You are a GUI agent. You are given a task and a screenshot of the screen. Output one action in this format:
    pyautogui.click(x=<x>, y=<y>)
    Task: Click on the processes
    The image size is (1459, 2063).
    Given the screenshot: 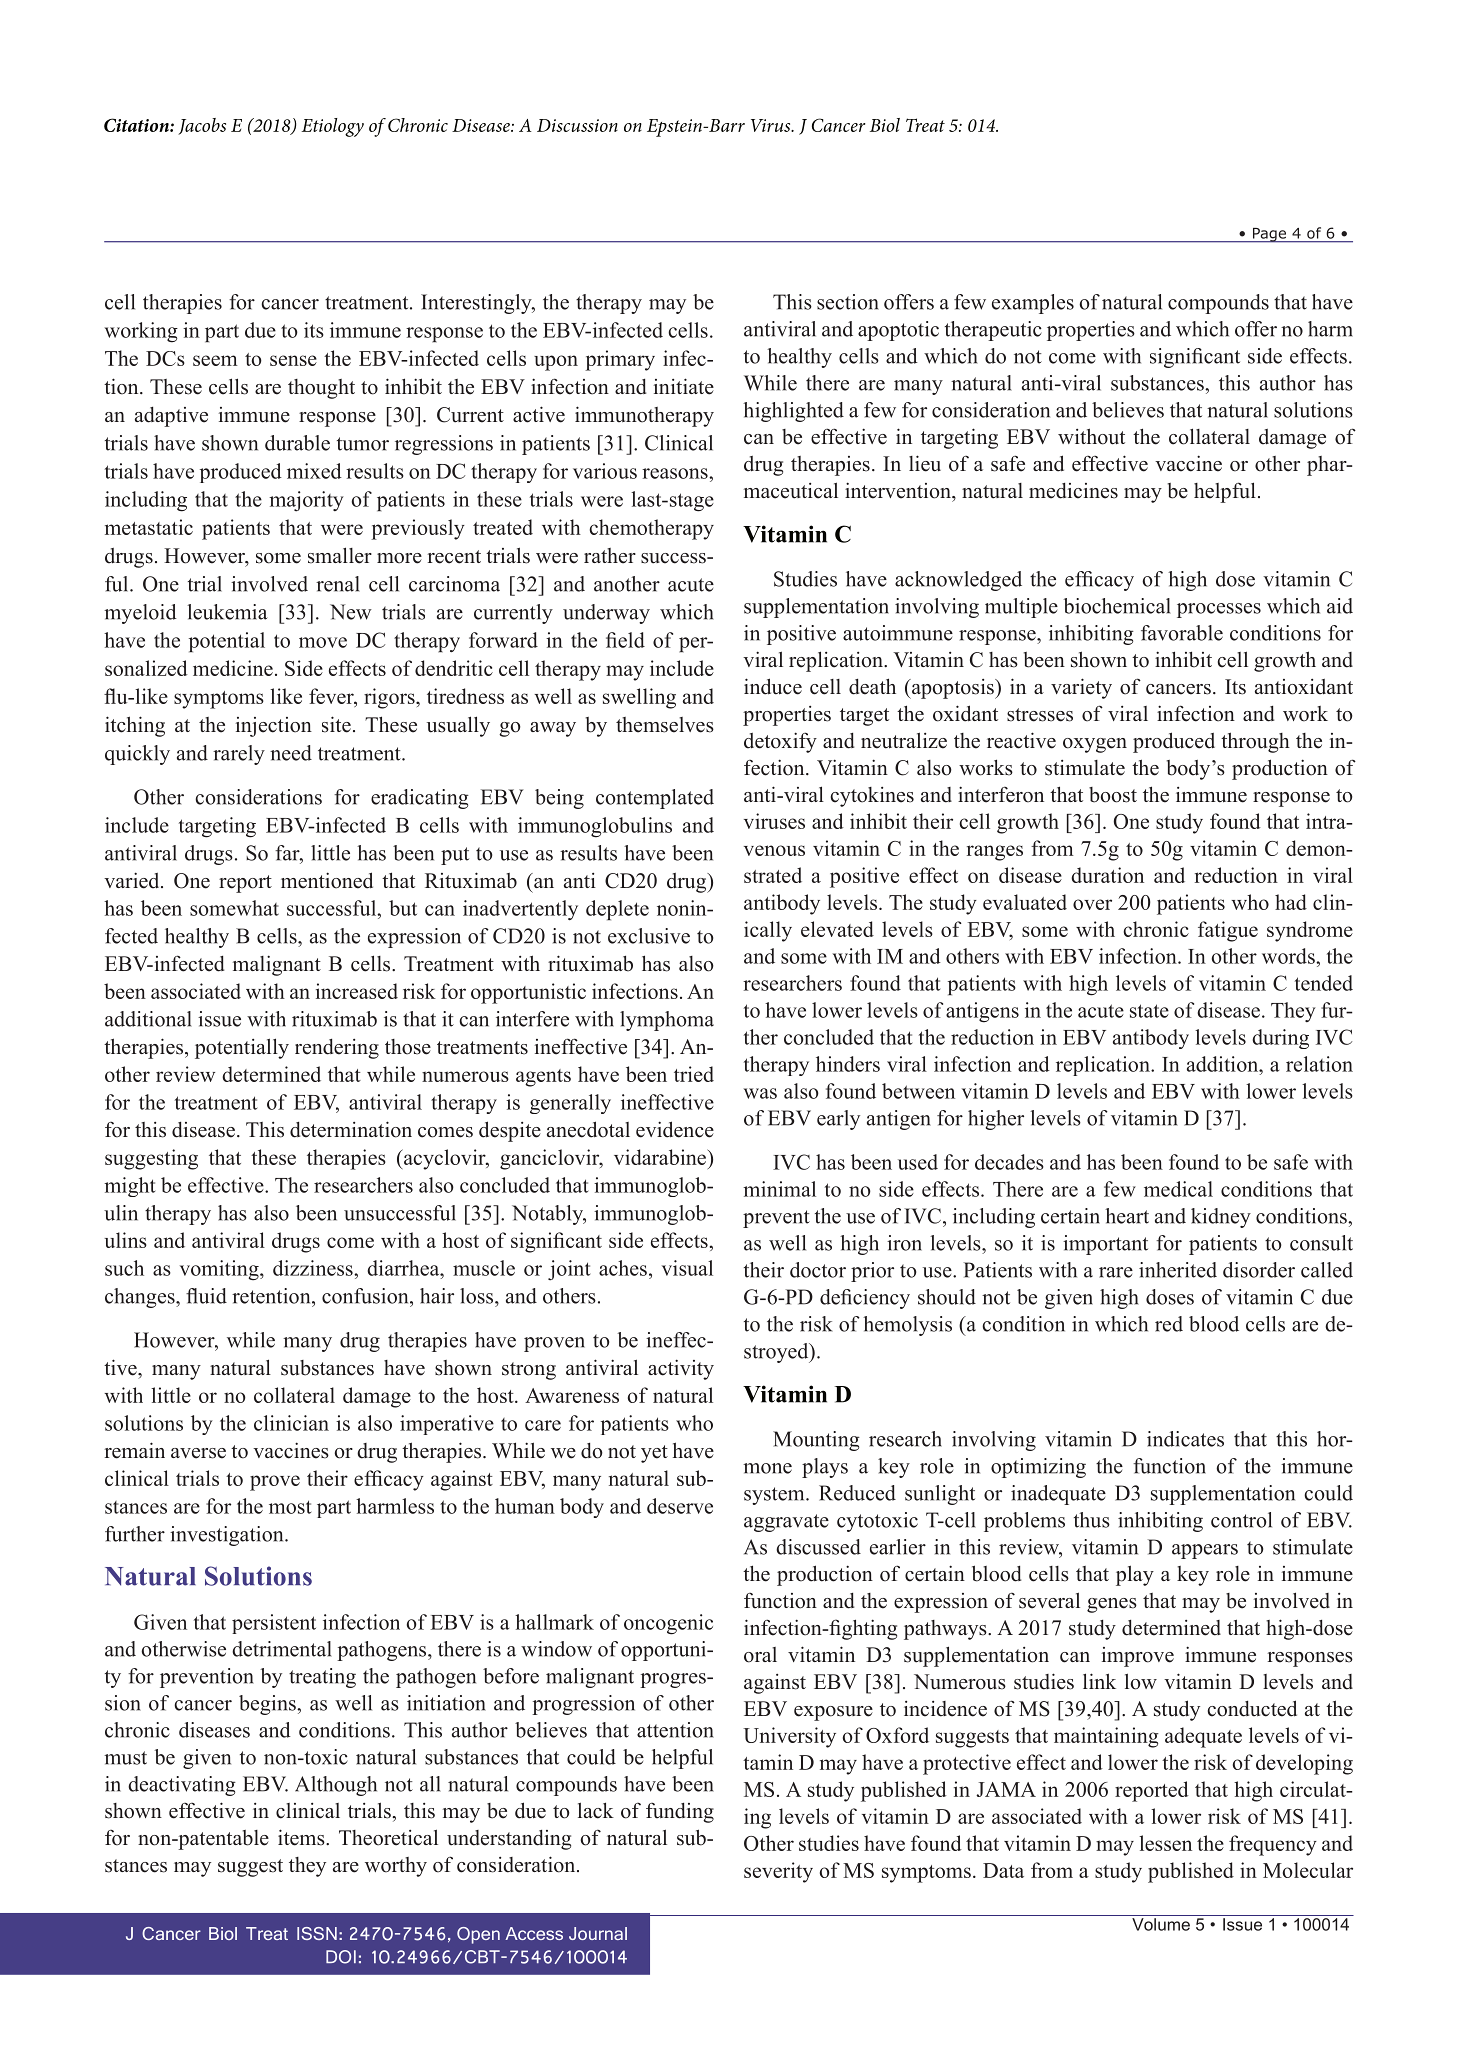 What is the action you would take?
    pyautogui.click(x=1219, y=610)
